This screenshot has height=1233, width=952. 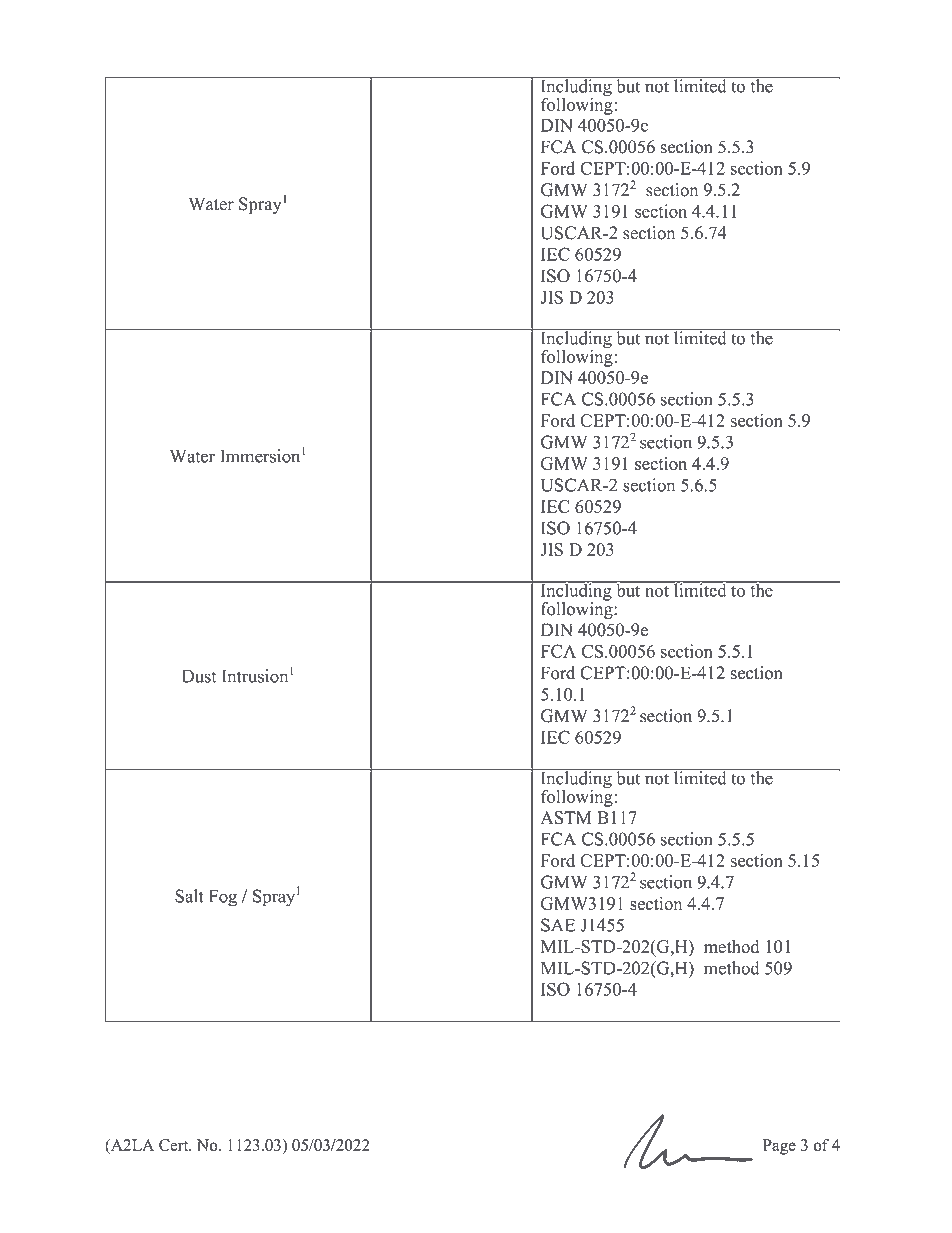 I want to click on Fog, so click(x=223, y=898).
